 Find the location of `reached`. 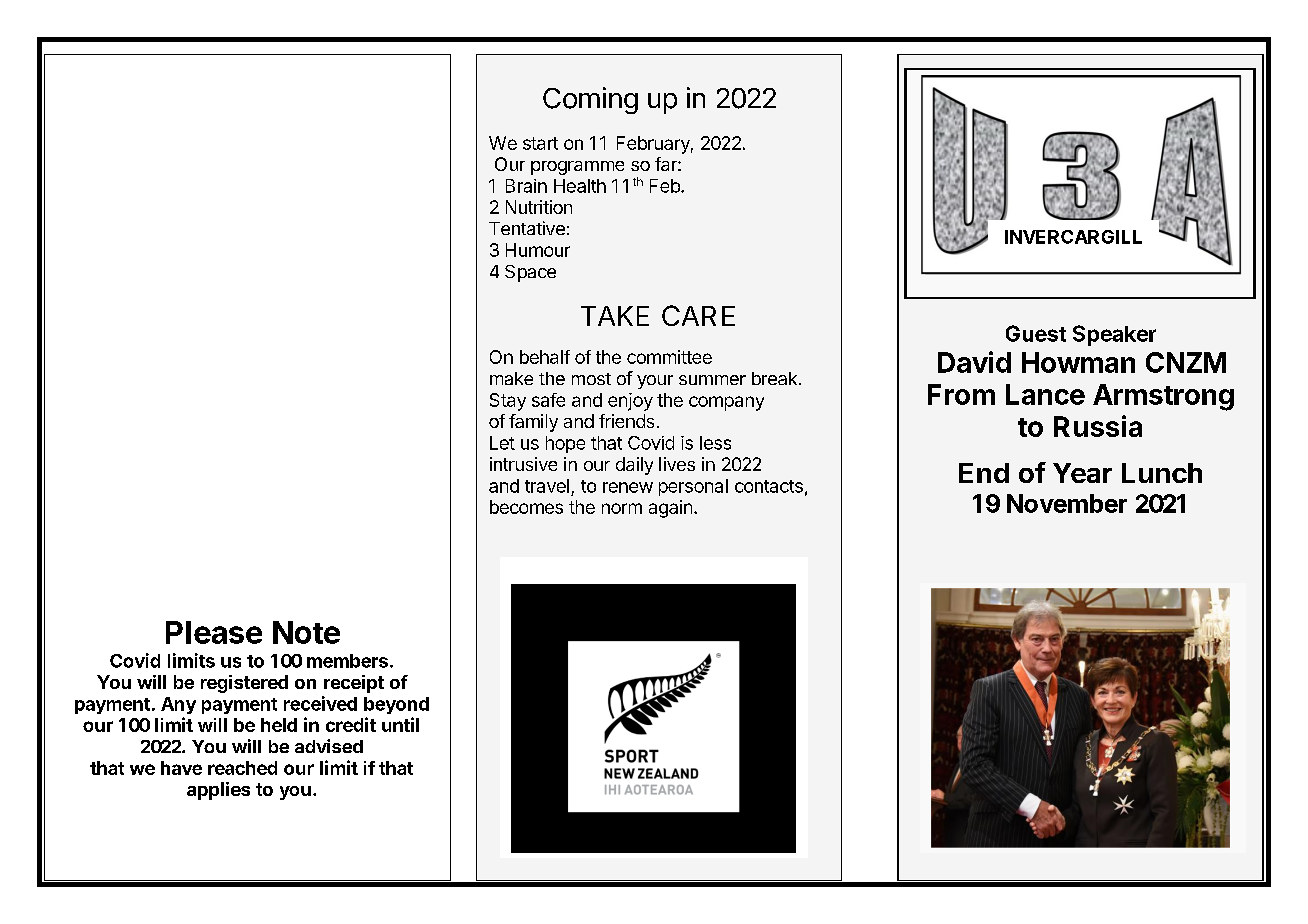

reached is located at coordinates (242, 768).
